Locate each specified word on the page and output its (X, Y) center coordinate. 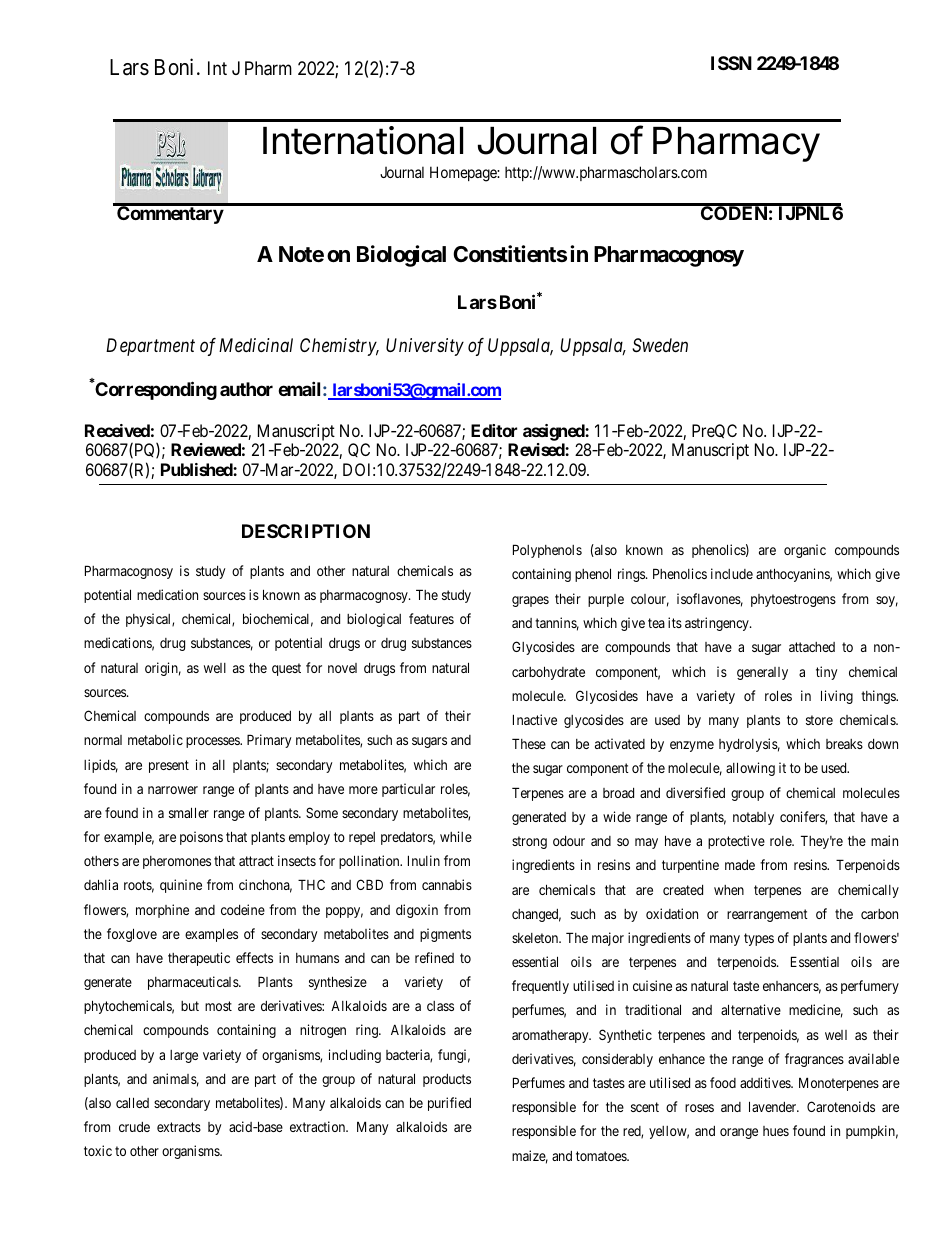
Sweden (660, 345)
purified (449, 1104)
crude (134, 1127)
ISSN (731, 63)
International (363, 140)
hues (776, 1131)
